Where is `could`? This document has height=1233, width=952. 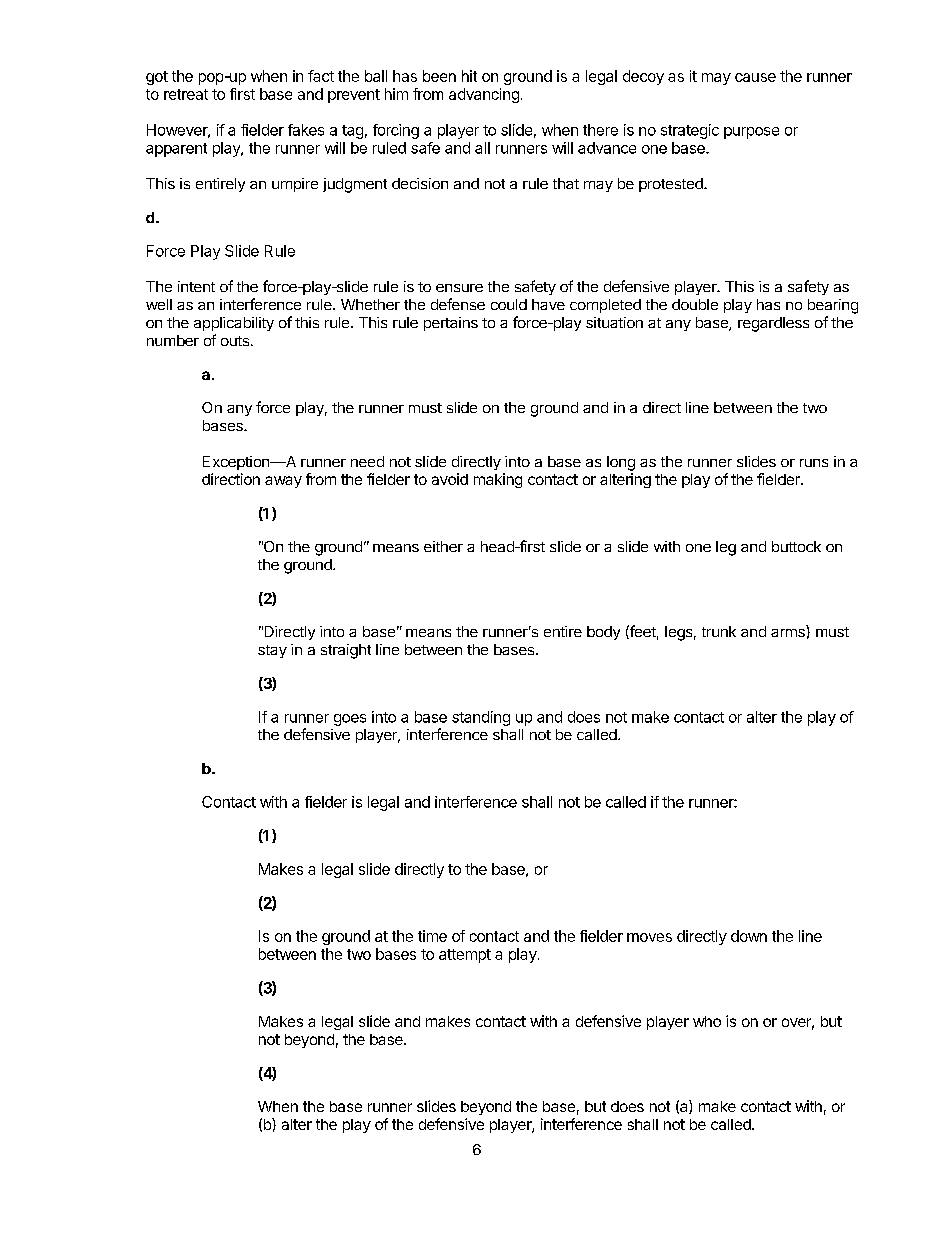 could is located at coordinates (509, 304).
